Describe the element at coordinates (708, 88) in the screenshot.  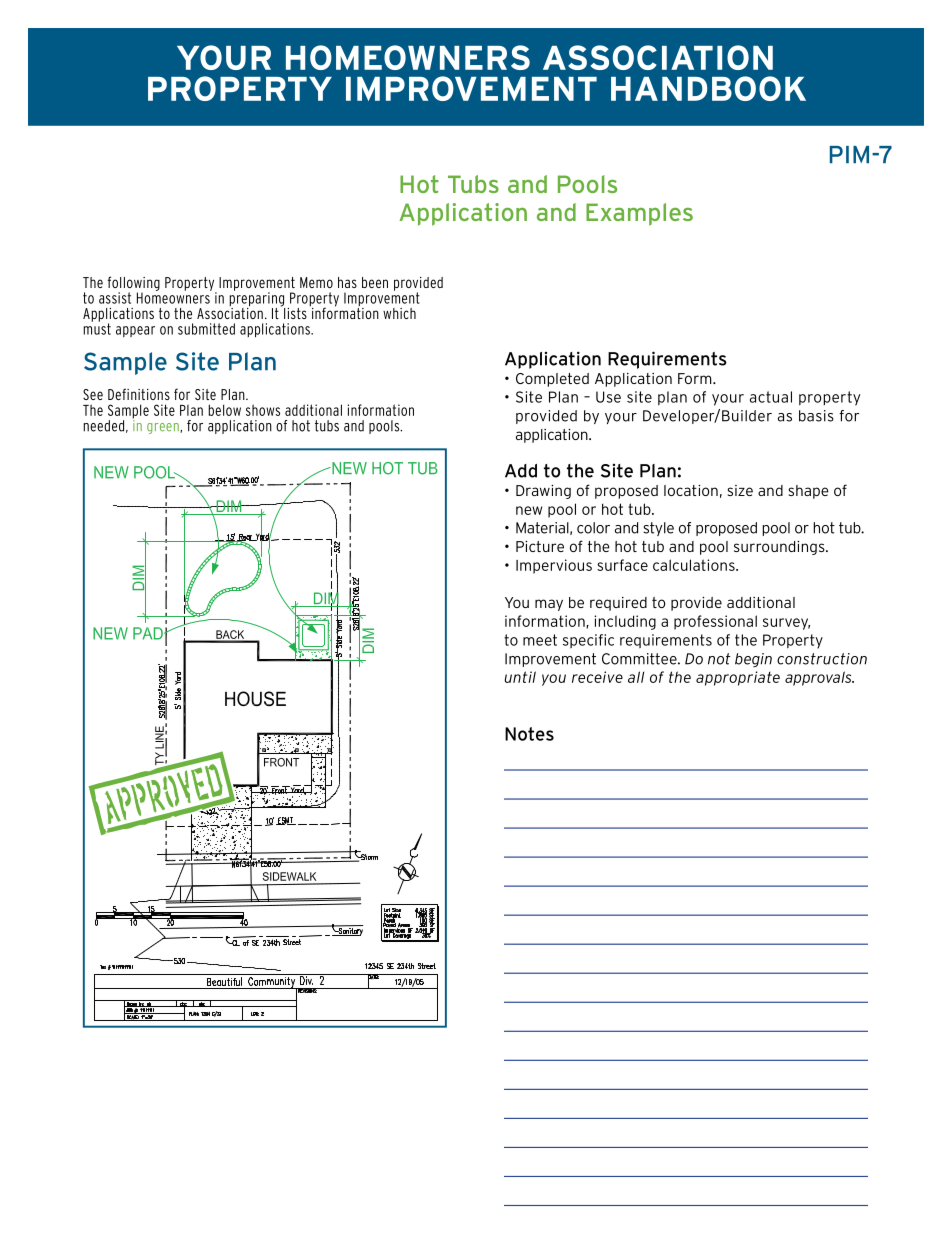
I see `Handbook` at that location.
